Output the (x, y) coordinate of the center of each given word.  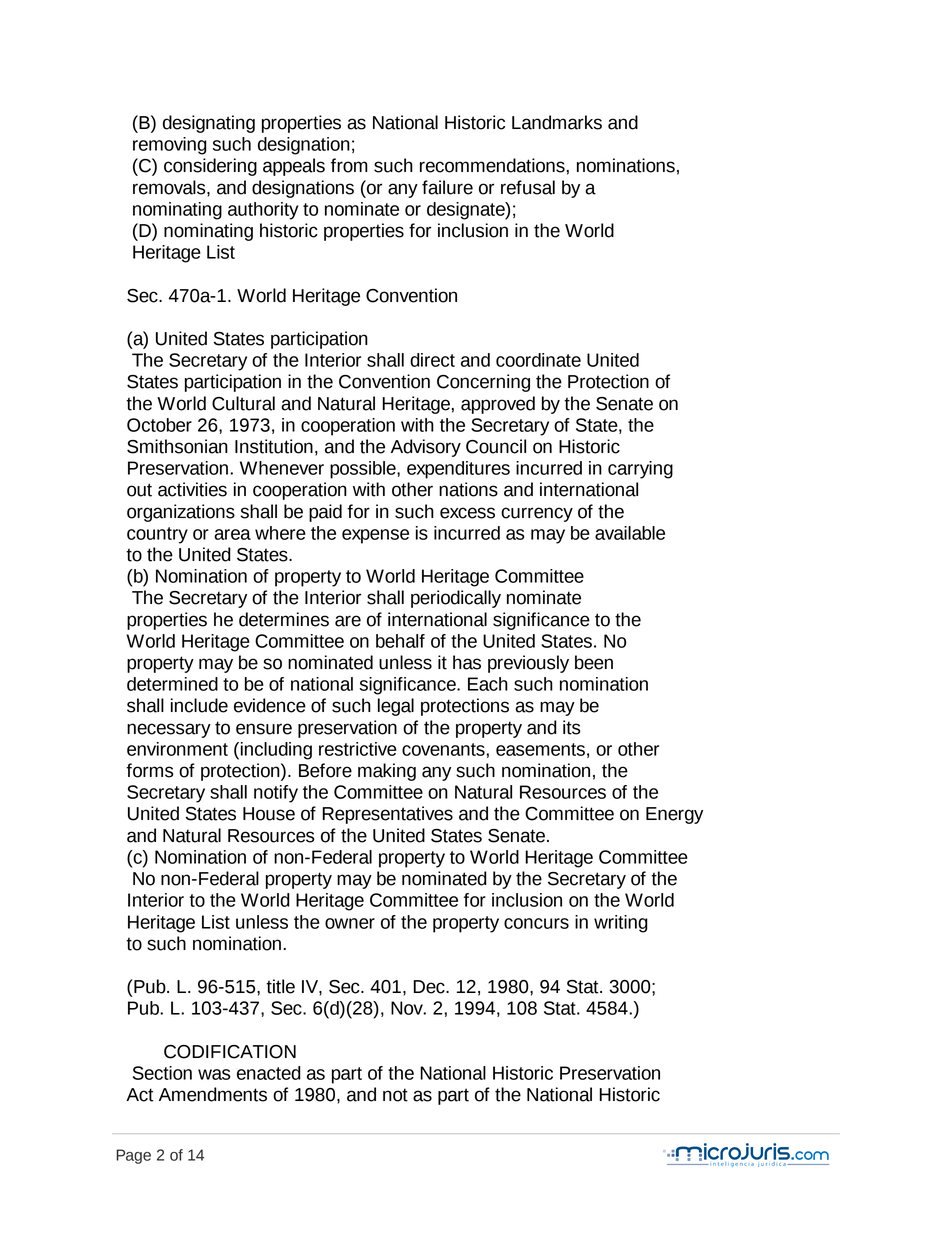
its (572, 727)
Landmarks (557, 122)
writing (621, 924)
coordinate (538, 360)
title (280, 986)
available (630, 533)
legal (396, 707)
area (232, 534)
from (349, 165)
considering (210, 167)
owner (350, 923)
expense (375, 536)
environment (177, 749)
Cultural (243, 403)
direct (432, 360)
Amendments (213, 1094)
